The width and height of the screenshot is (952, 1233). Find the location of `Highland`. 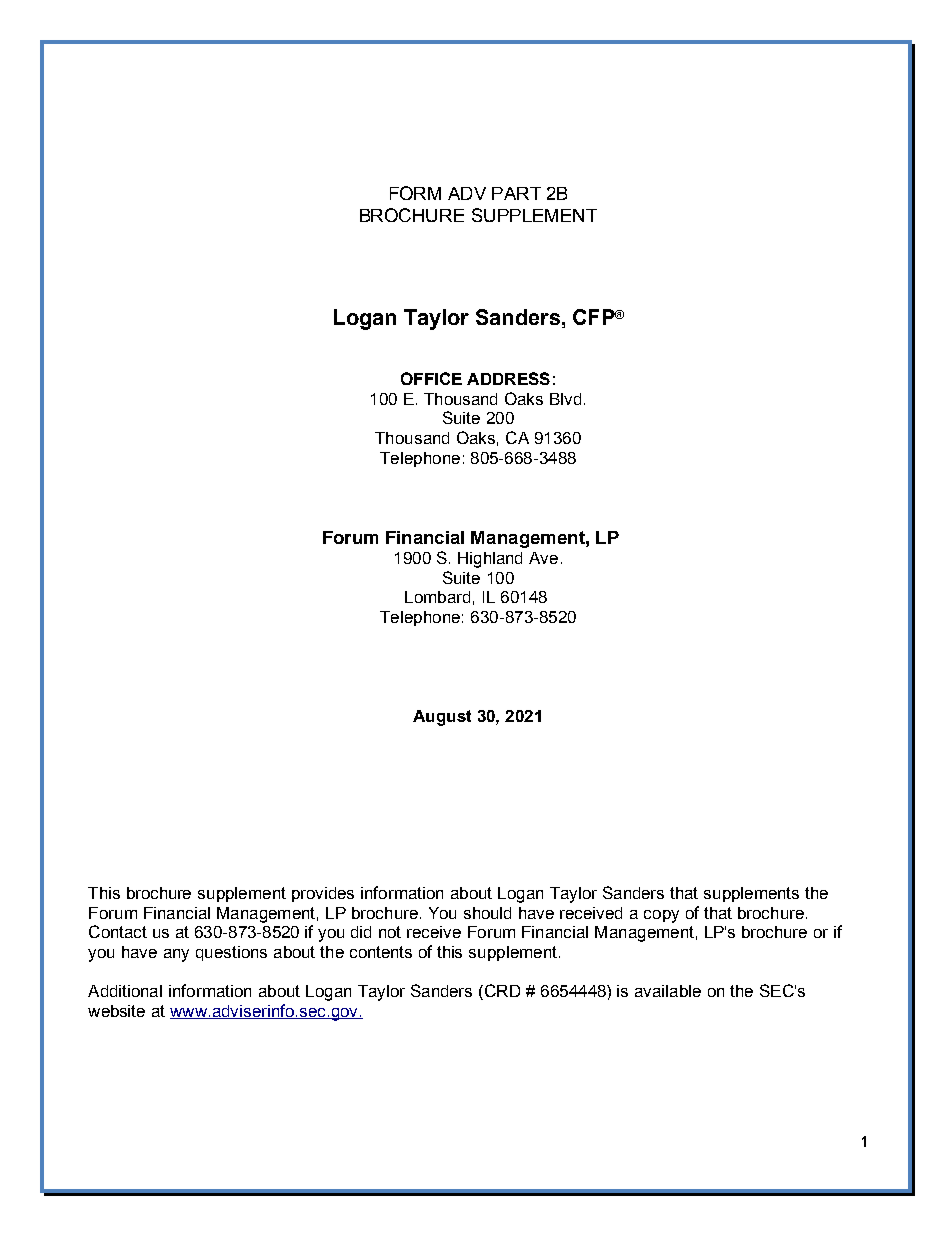

Highland is located at coordinates (490, 560).
